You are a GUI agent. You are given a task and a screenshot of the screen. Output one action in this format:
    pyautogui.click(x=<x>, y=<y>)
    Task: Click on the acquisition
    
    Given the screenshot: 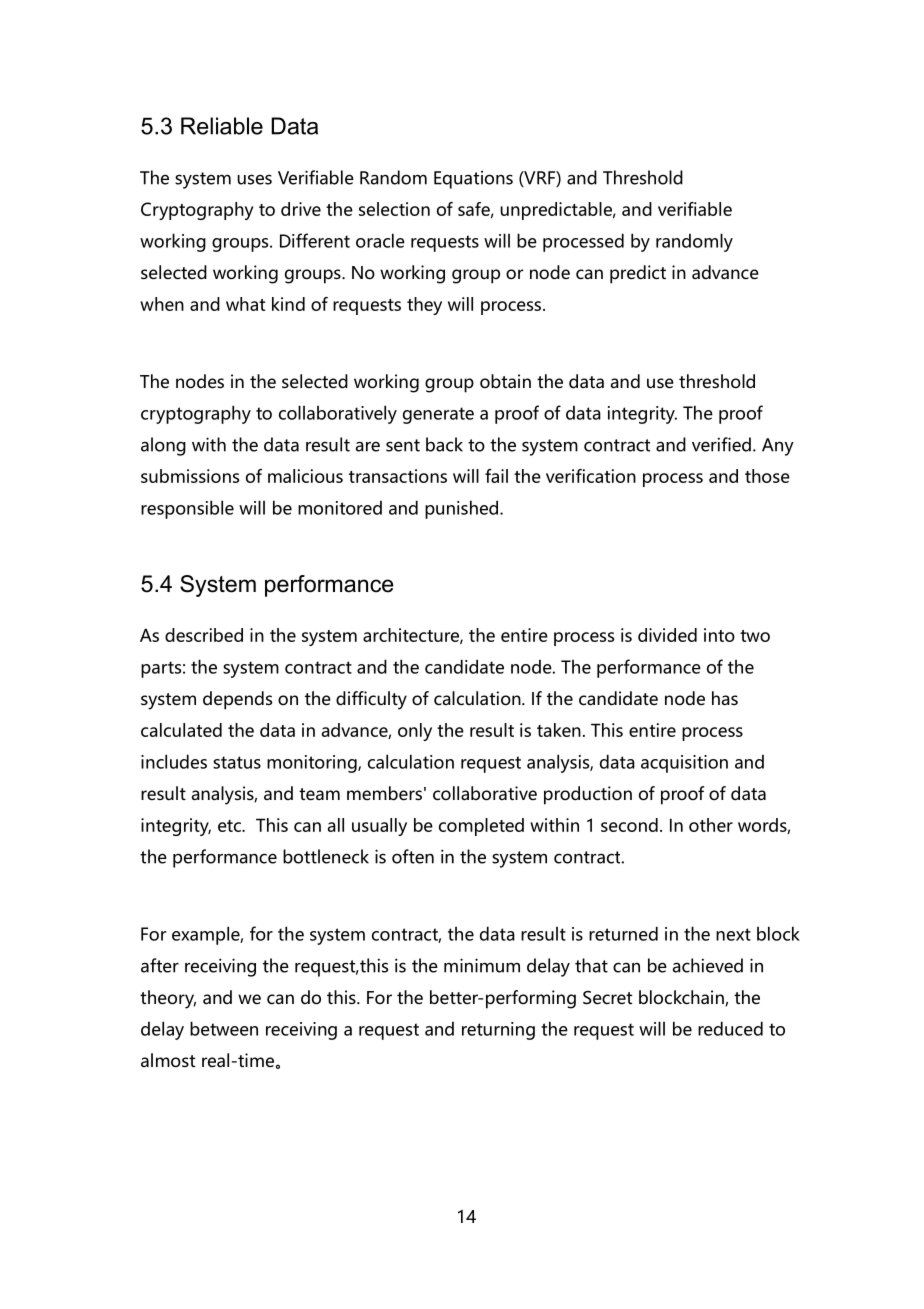 What is the action you would take?
    pyautogui.click(x=684, y=764)
